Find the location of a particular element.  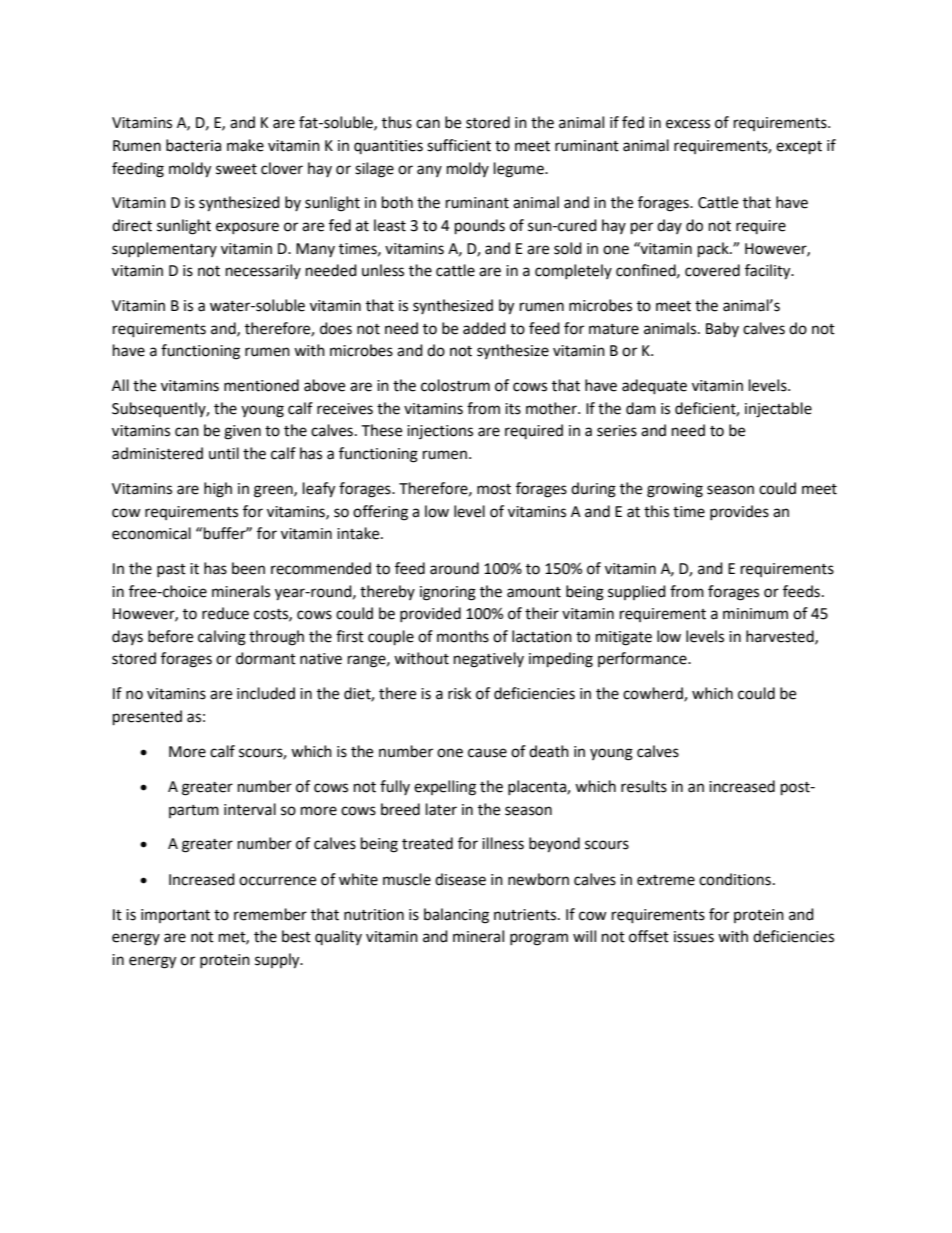

sufficient is located at coordinates (459, 145).
